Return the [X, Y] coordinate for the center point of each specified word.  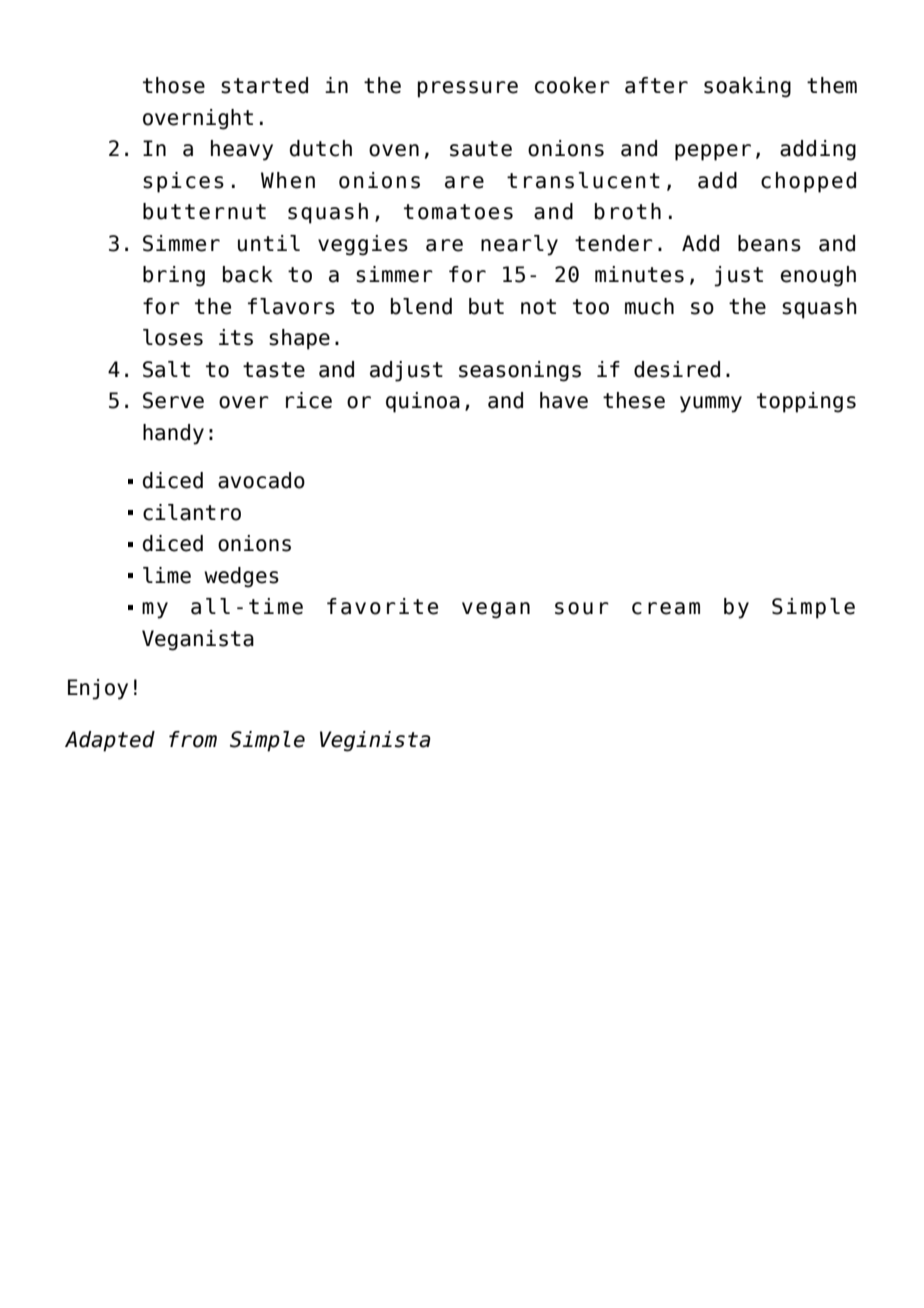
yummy [711, 404]
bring [174, 276]
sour [582, 608]
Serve [173, 400]
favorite [382, 606]
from [193, 739]
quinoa [423, 402]
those [174, 85]
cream [666, 608]
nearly [519, 245]
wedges [241, 577]
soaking [747, 87]
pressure [468, 89]
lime [167, 575]
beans [769, 243]
